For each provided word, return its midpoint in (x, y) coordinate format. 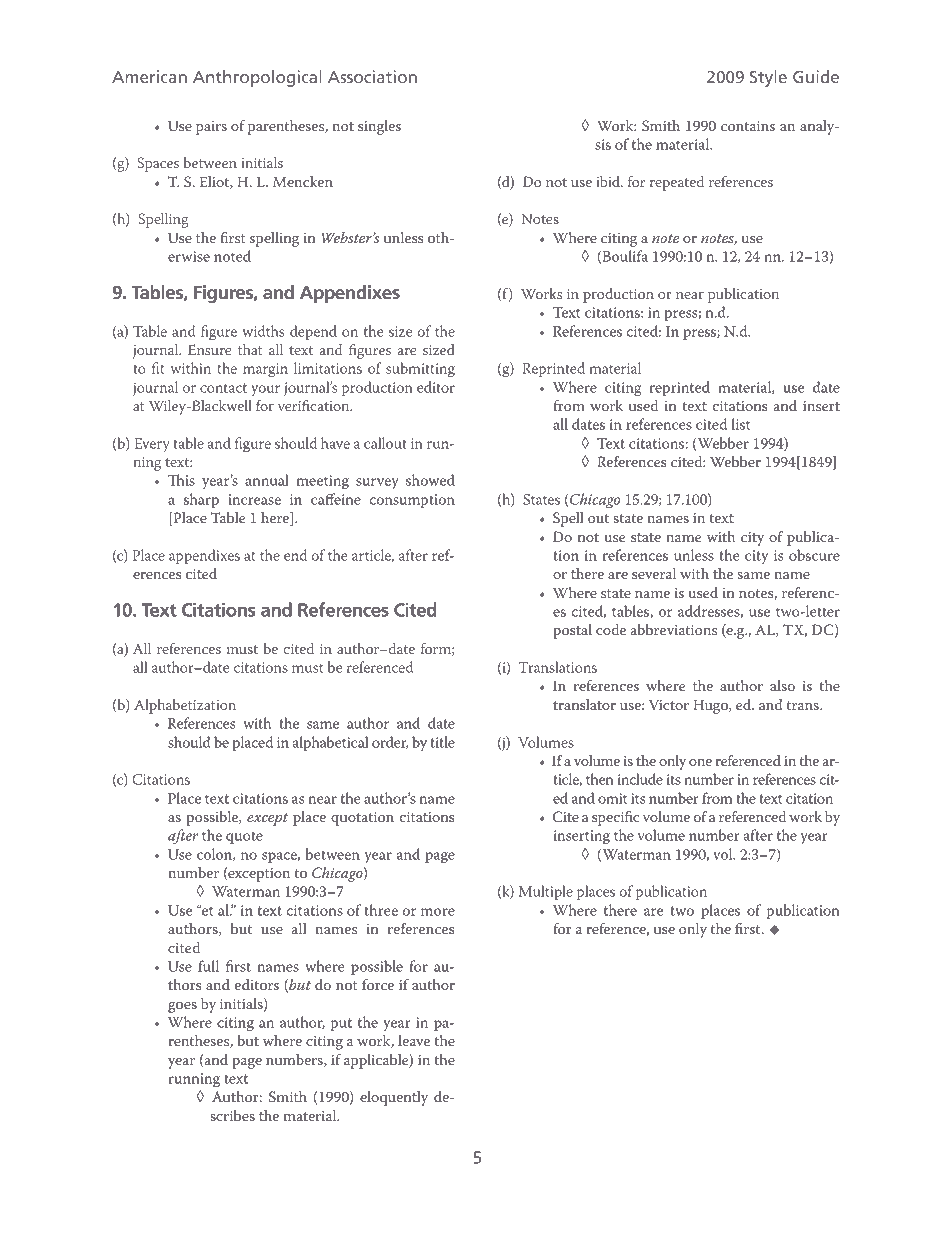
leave (414, 1040)
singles (379, 127)
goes (182, 1007)
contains (748, 126)
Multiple (546, 892)
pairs (211, 128)
